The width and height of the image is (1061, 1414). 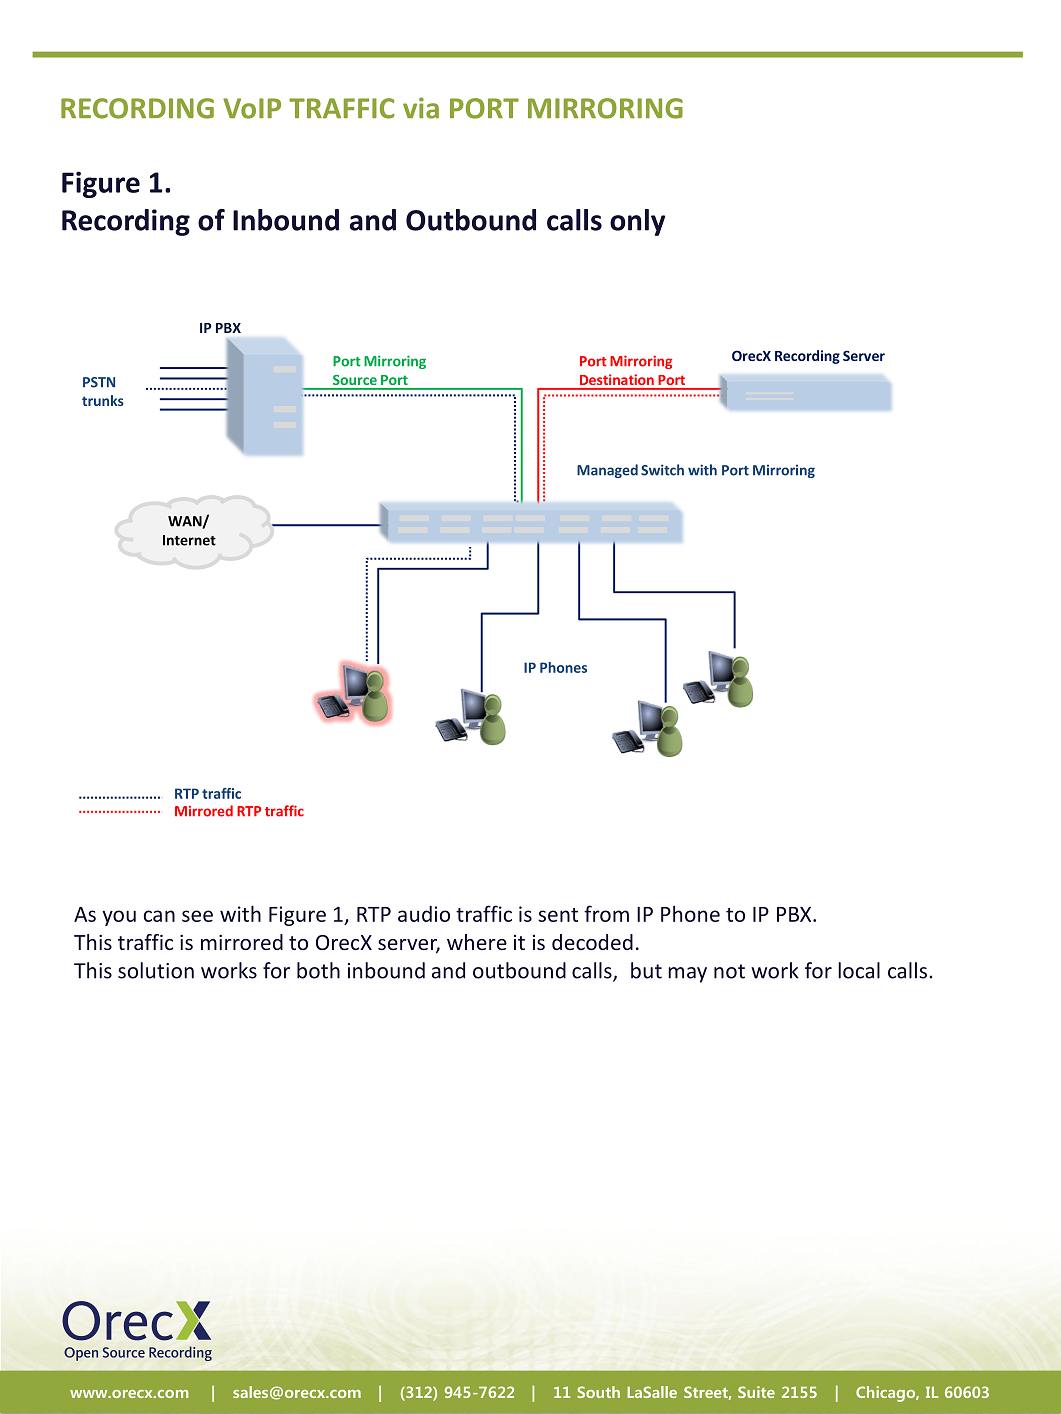 I want to click on audio, so click(x=424, y=914).
